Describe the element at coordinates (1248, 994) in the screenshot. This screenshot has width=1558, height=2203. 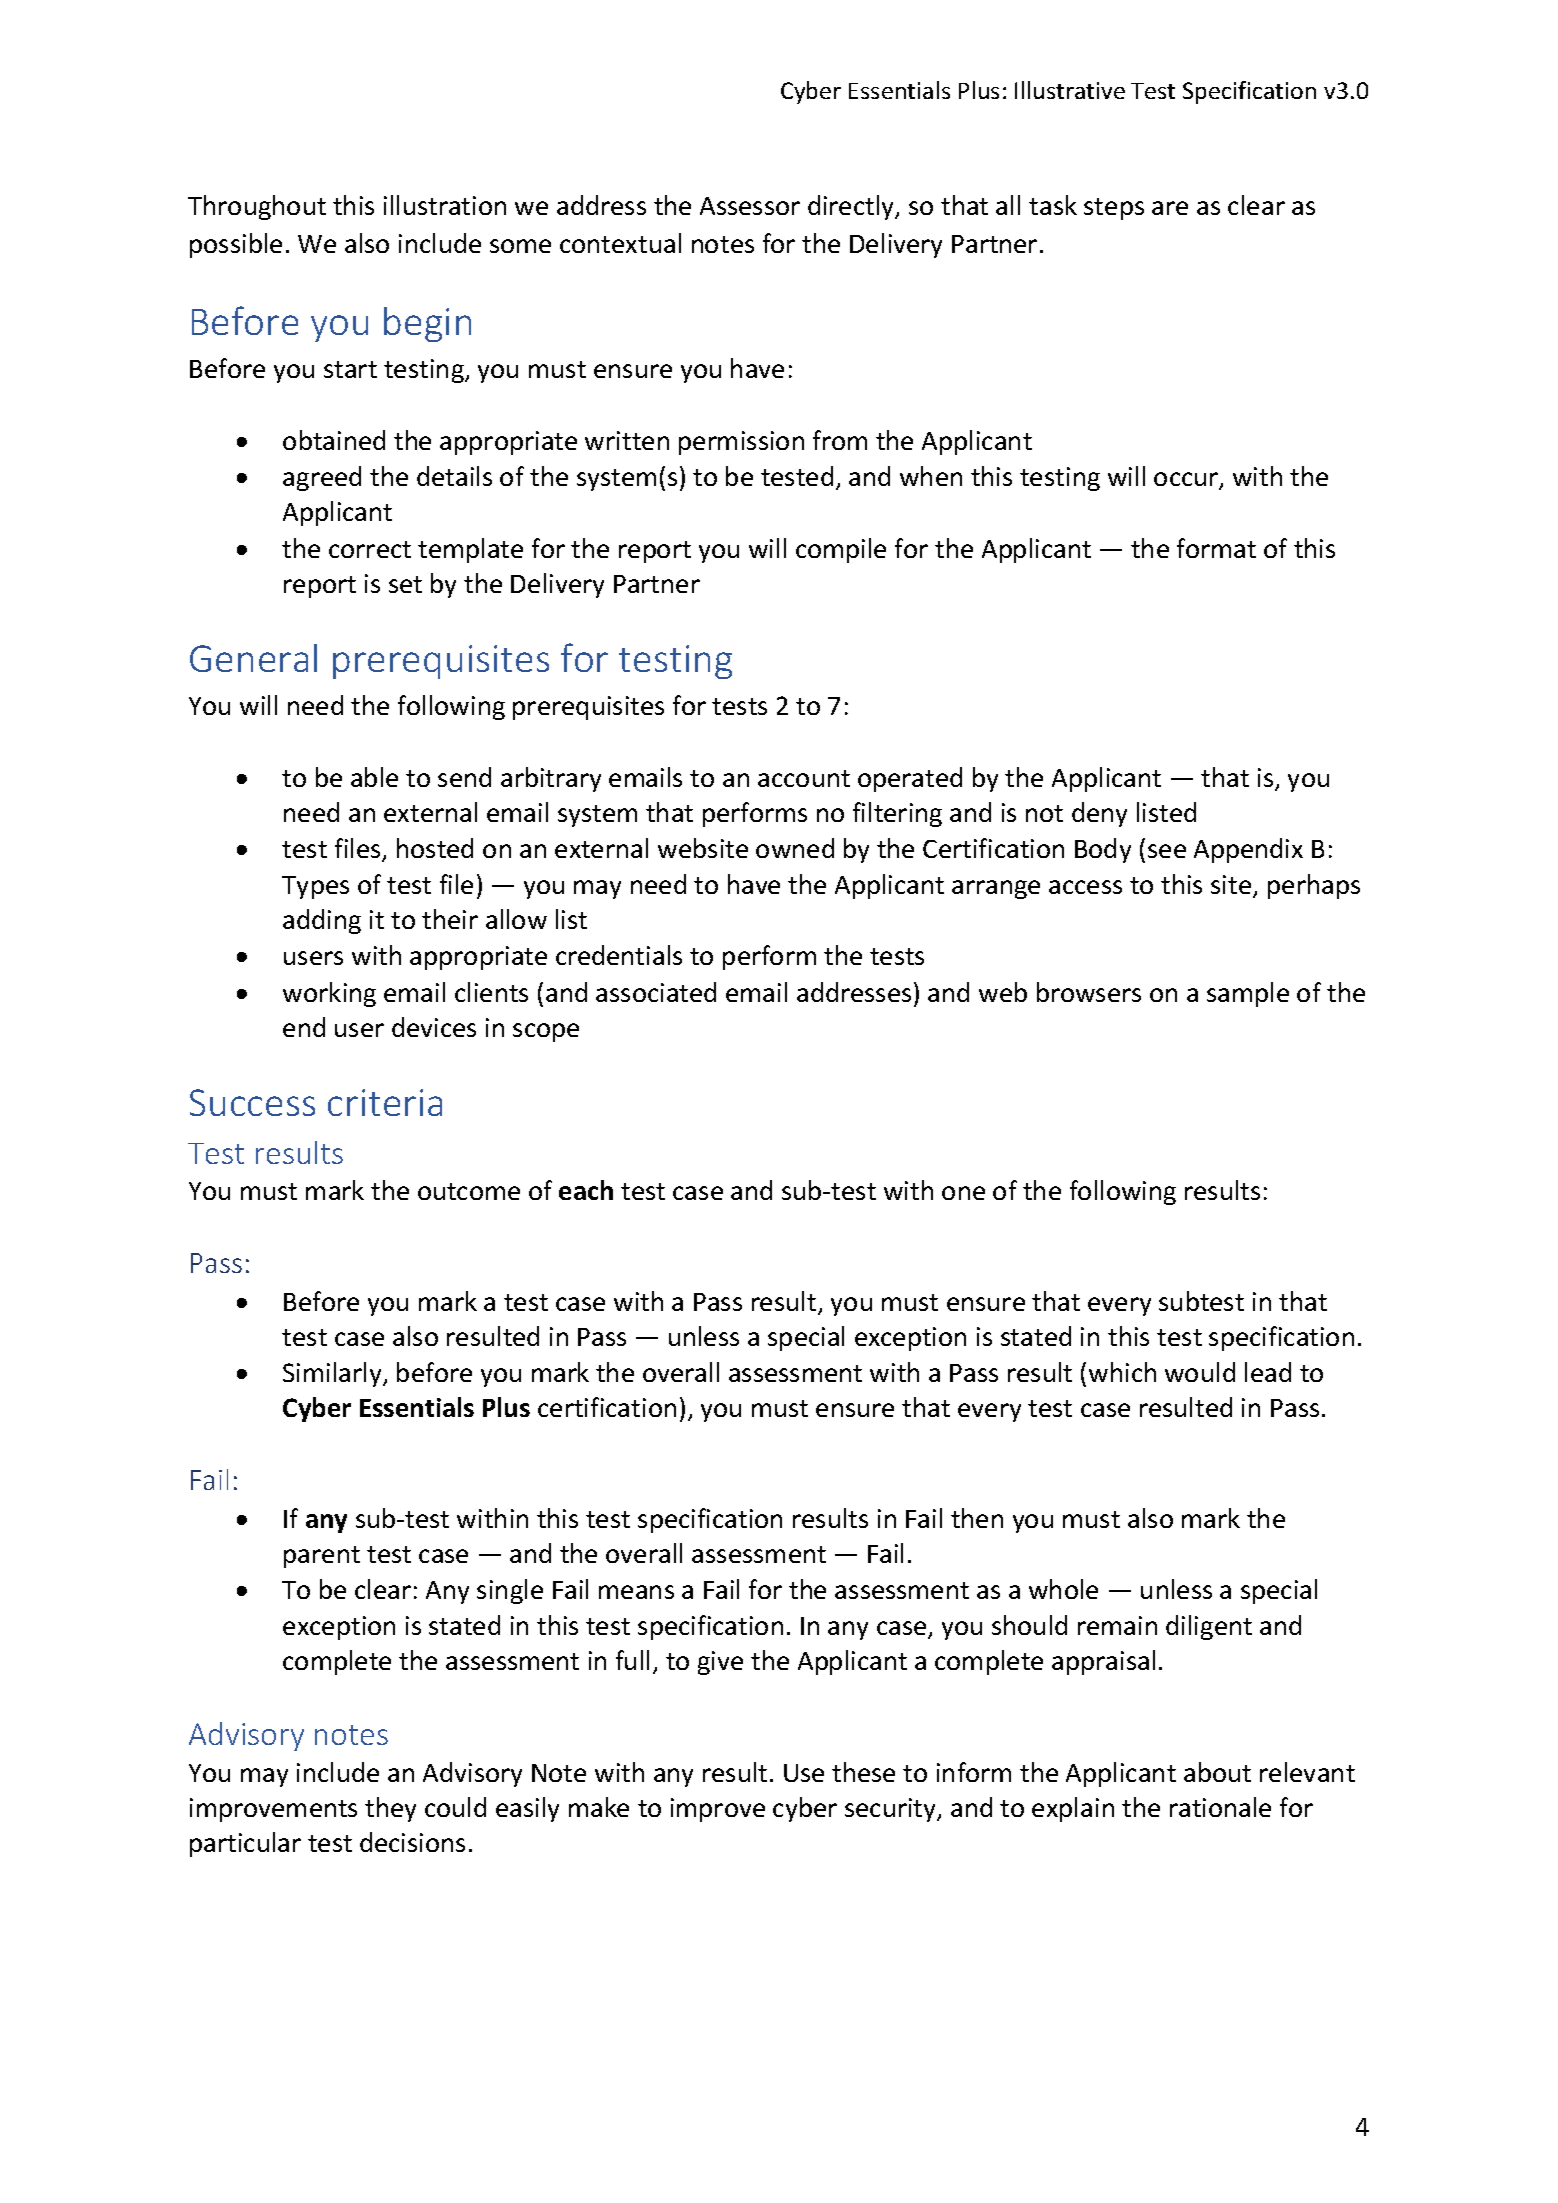
I see `sample` at that location.
